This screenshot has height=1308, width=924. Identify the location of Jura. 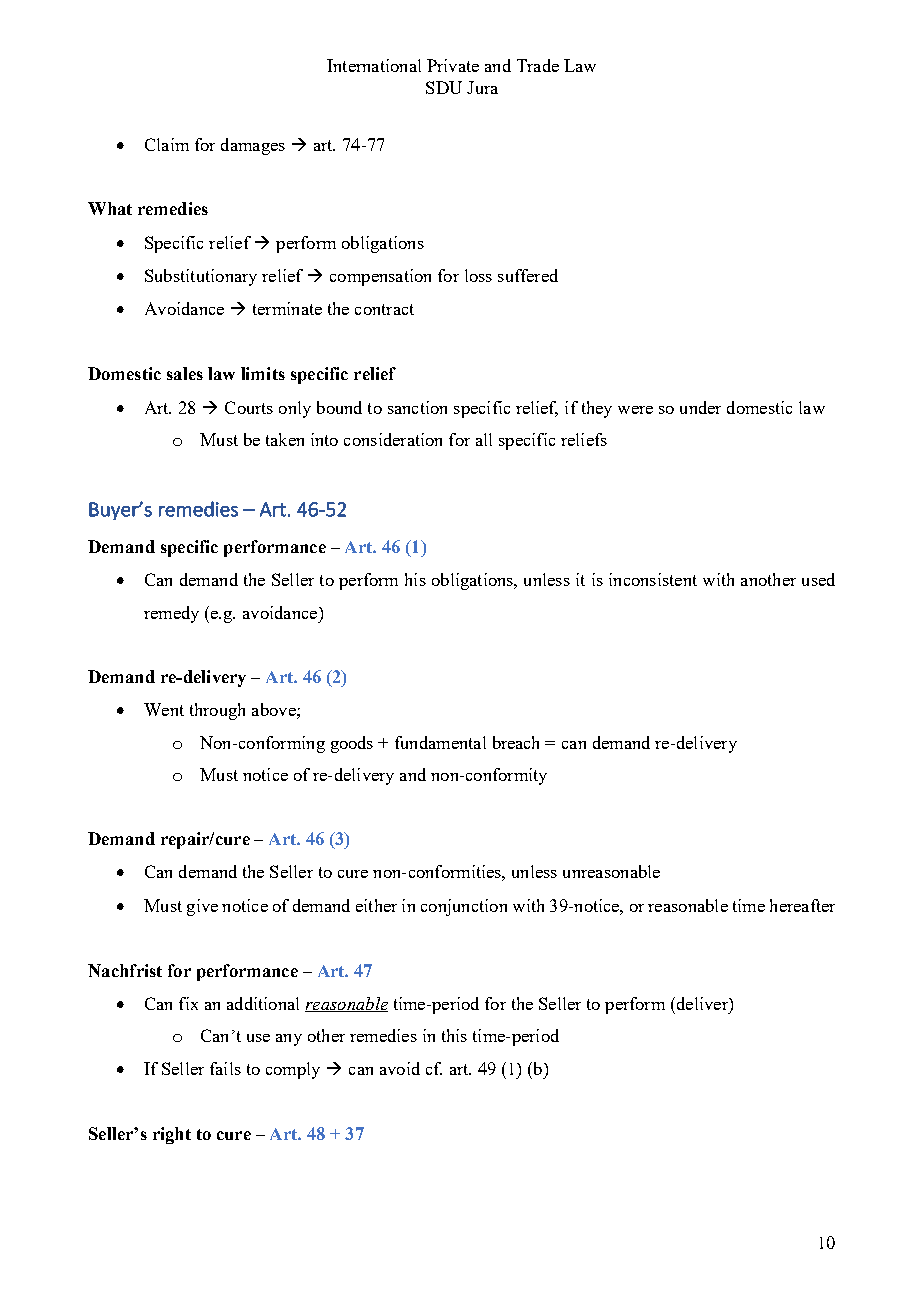
(482, 87).
